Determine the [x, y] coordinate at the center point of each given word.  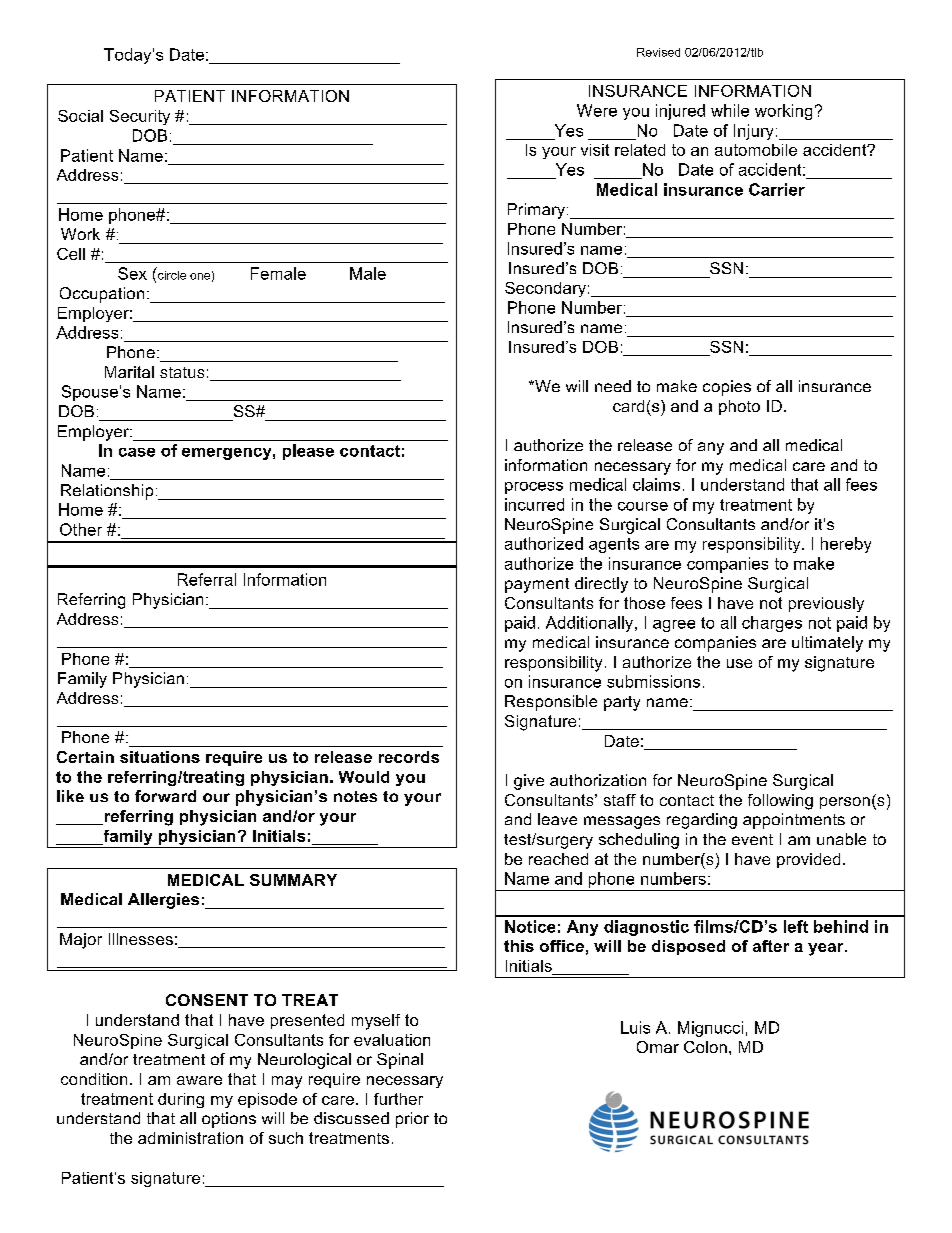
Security [140, 117]
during [181, 1100]
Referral [207, 579]
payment [537, 585]
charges [772, 624]
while [730, 110]
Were [597, 110]
